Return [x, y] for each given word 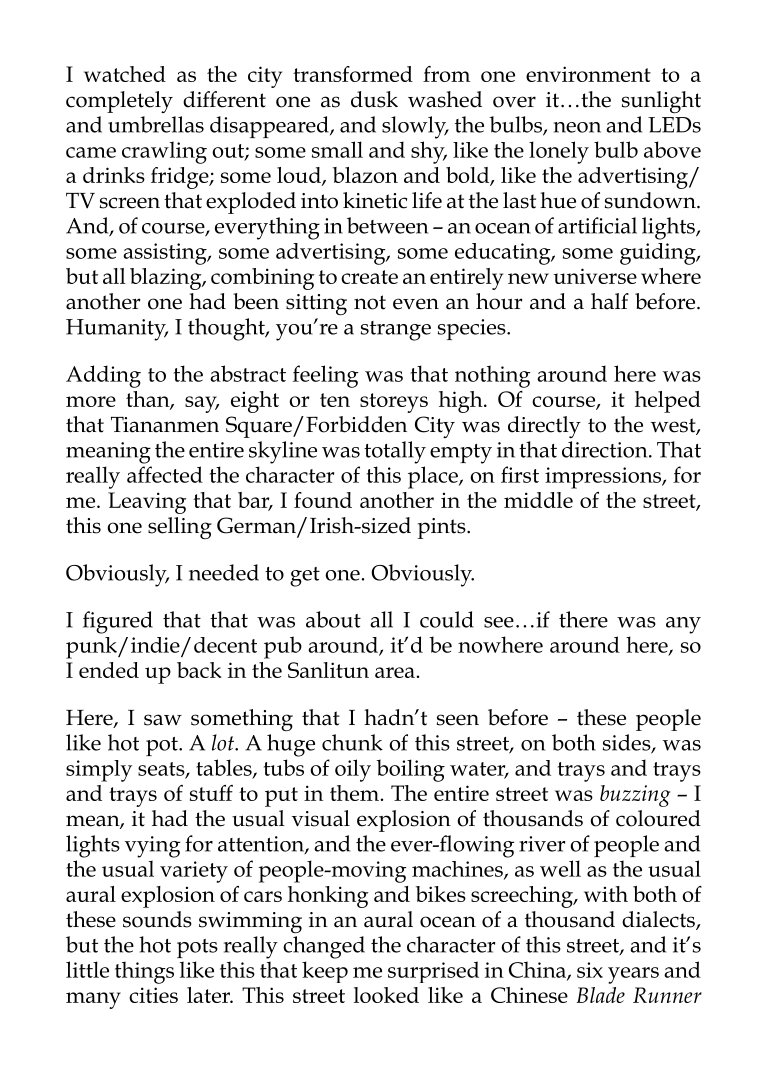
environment [588, 74]
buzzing [635, 796]
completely [119, 102]
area [395, 672]
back [199, 670]
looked [386, 995]
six [590, 970]
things [144, 972]
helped [668, 402]
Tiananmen [165, 425]
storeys [394, 403]
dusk [374, 99]
